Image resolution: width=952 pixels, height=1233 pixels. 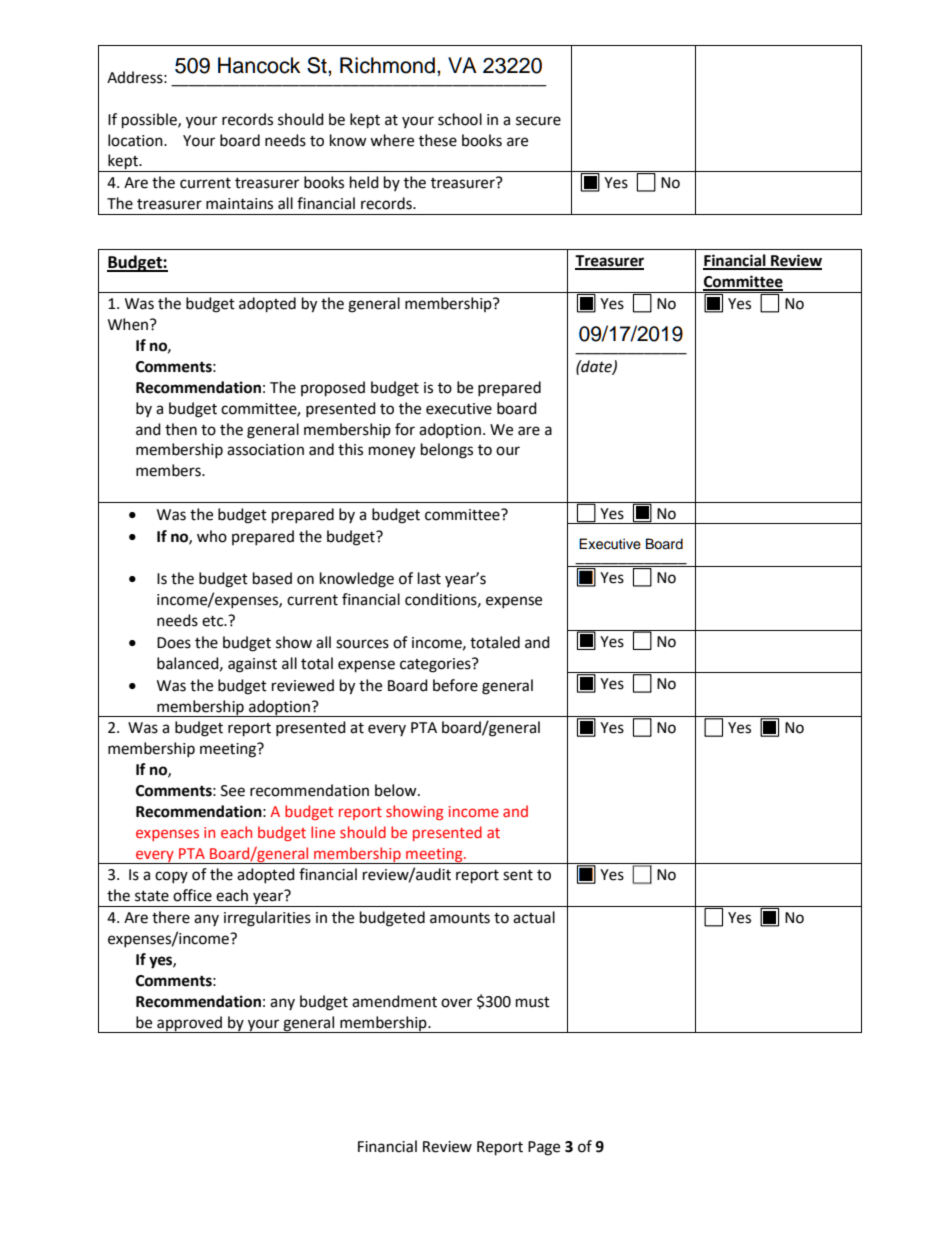 What do you see at coordinates (455, 685) in the image?
I see `before` at bounding box center [455, 685].
